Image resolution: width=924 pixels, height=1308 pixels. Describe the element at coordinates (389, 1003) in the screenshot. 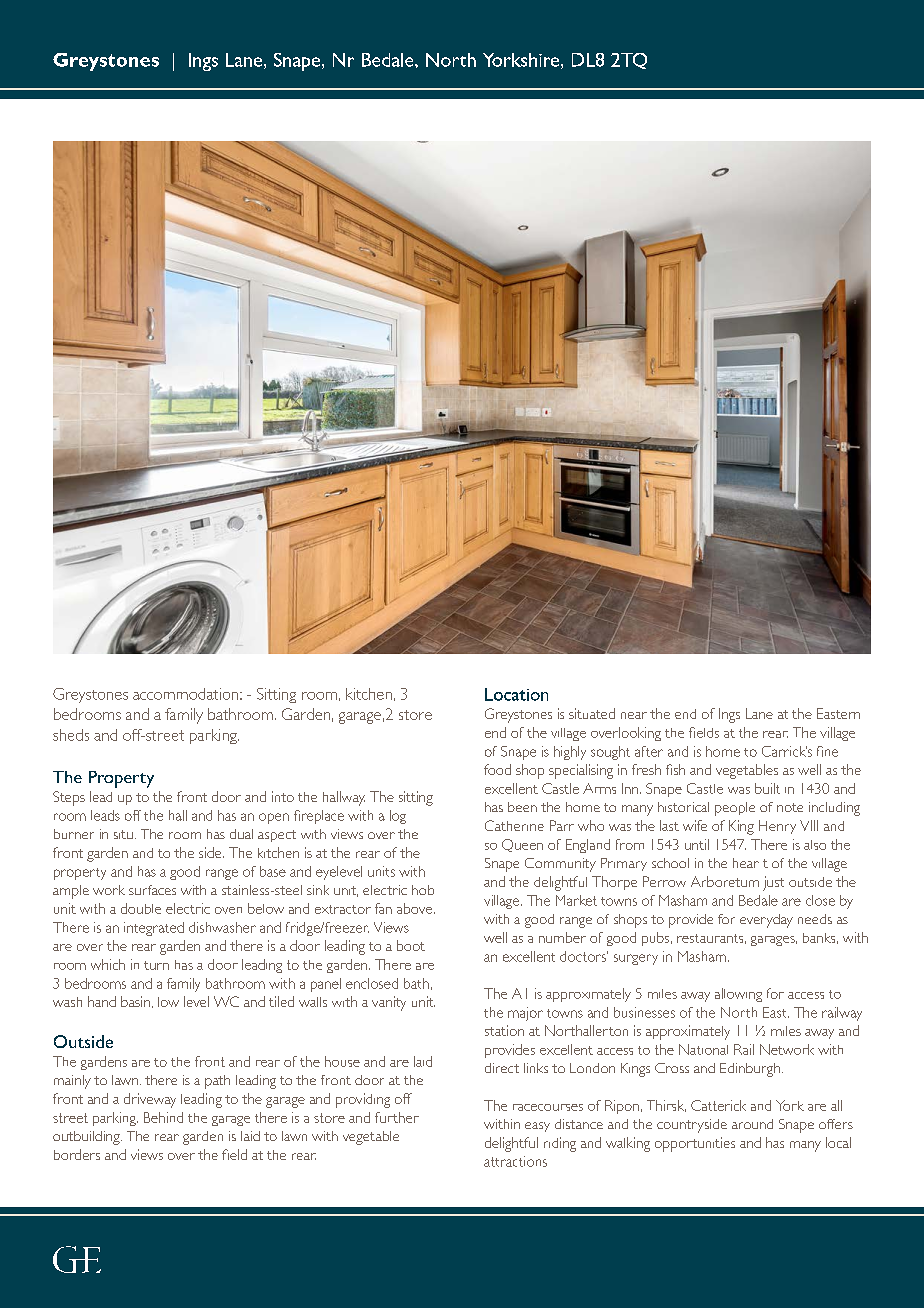

I see `vanity` at that location.
